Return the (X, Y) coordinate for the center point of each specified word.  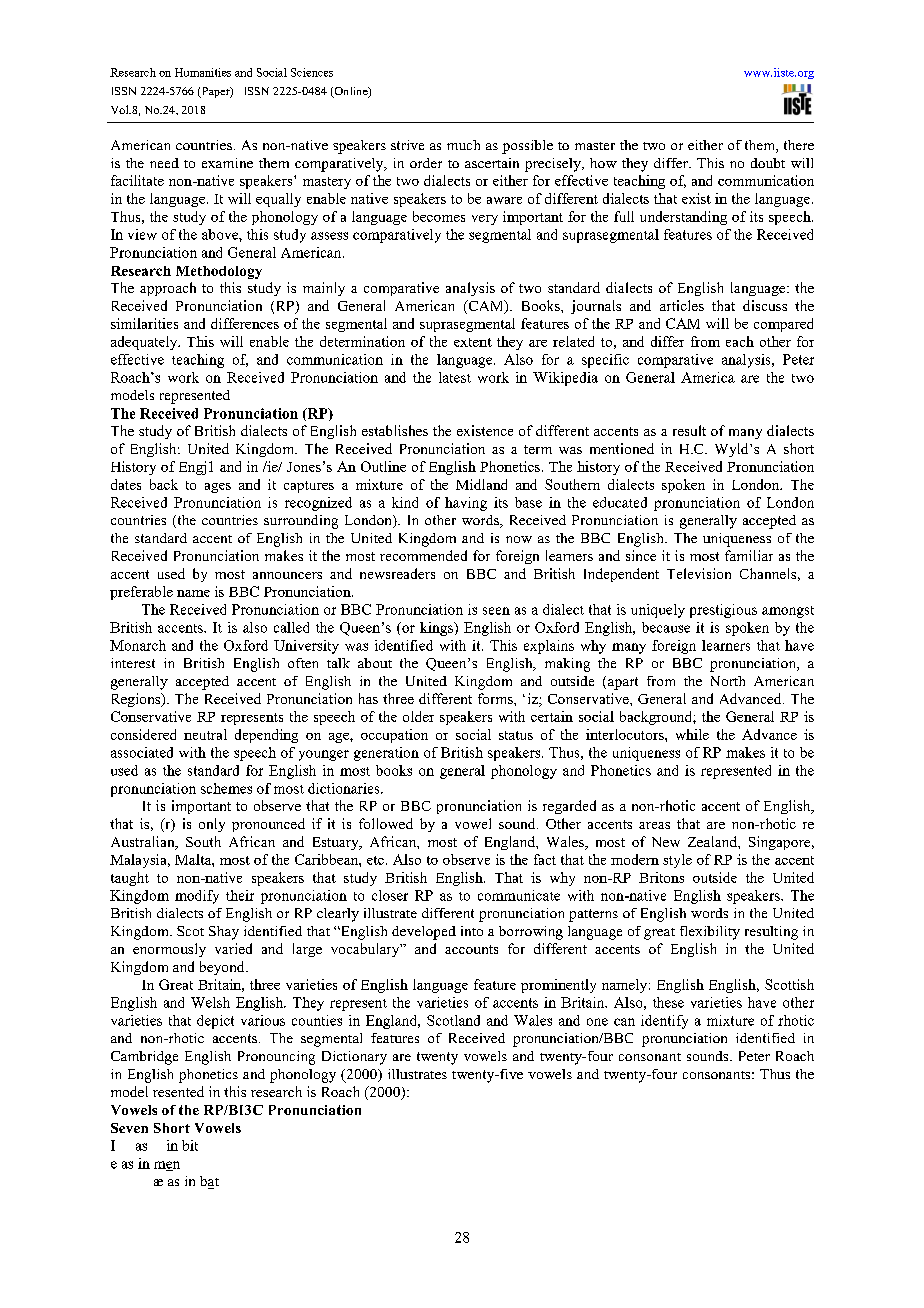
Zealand (713, 841)
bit (190, 1145)
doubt (768, 163)
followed (386, 823)
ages (218, 488)
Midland (481, 484)
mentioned (622, 448)
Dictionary (354, 1058)
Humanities (203, 72)
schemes (226, 788)
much (463, 145)
